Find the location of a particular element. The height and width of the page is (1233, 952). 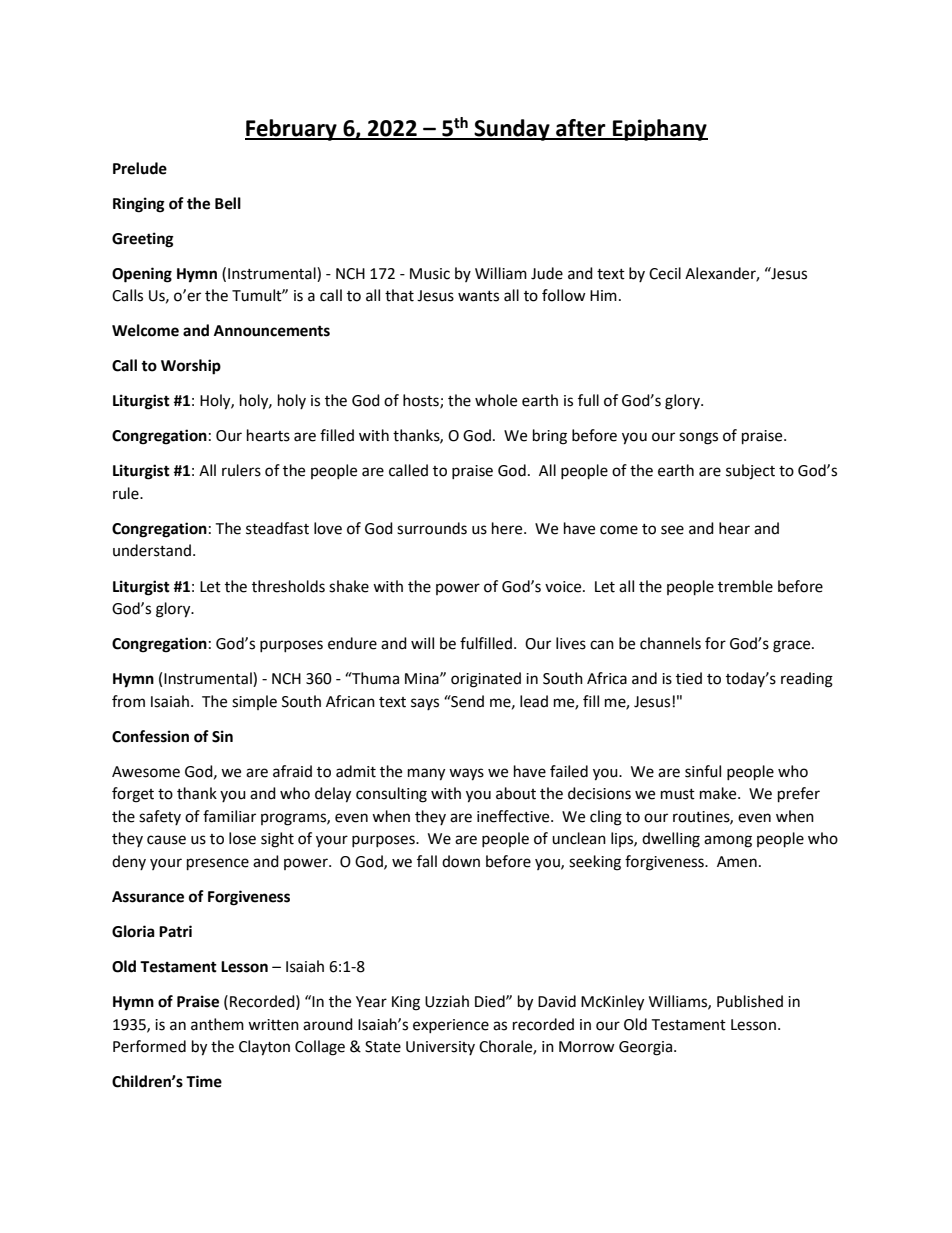

tremble is located at coordinates (745, 586).
